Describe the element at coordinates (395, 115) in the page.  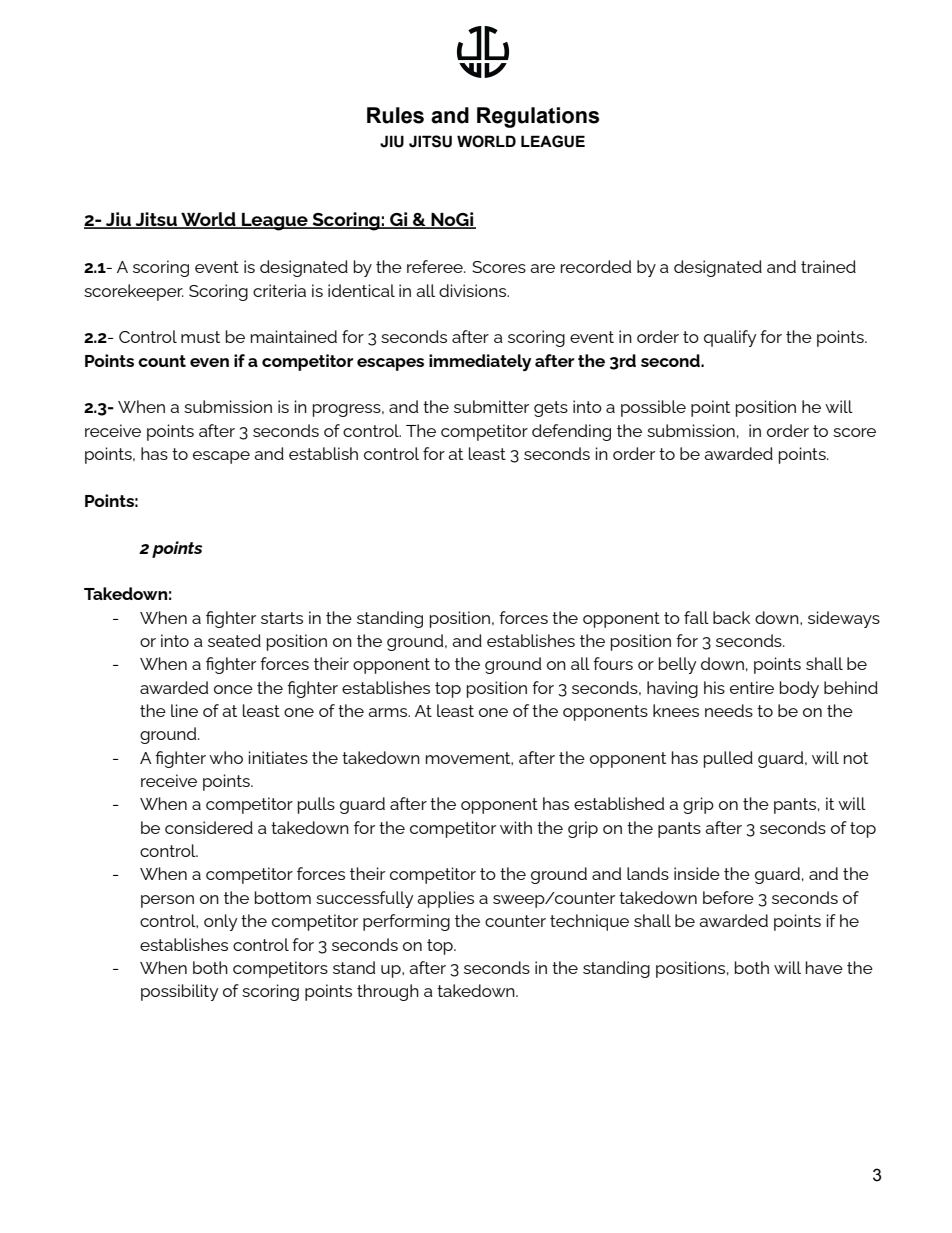
I see `Rules` at that location.
